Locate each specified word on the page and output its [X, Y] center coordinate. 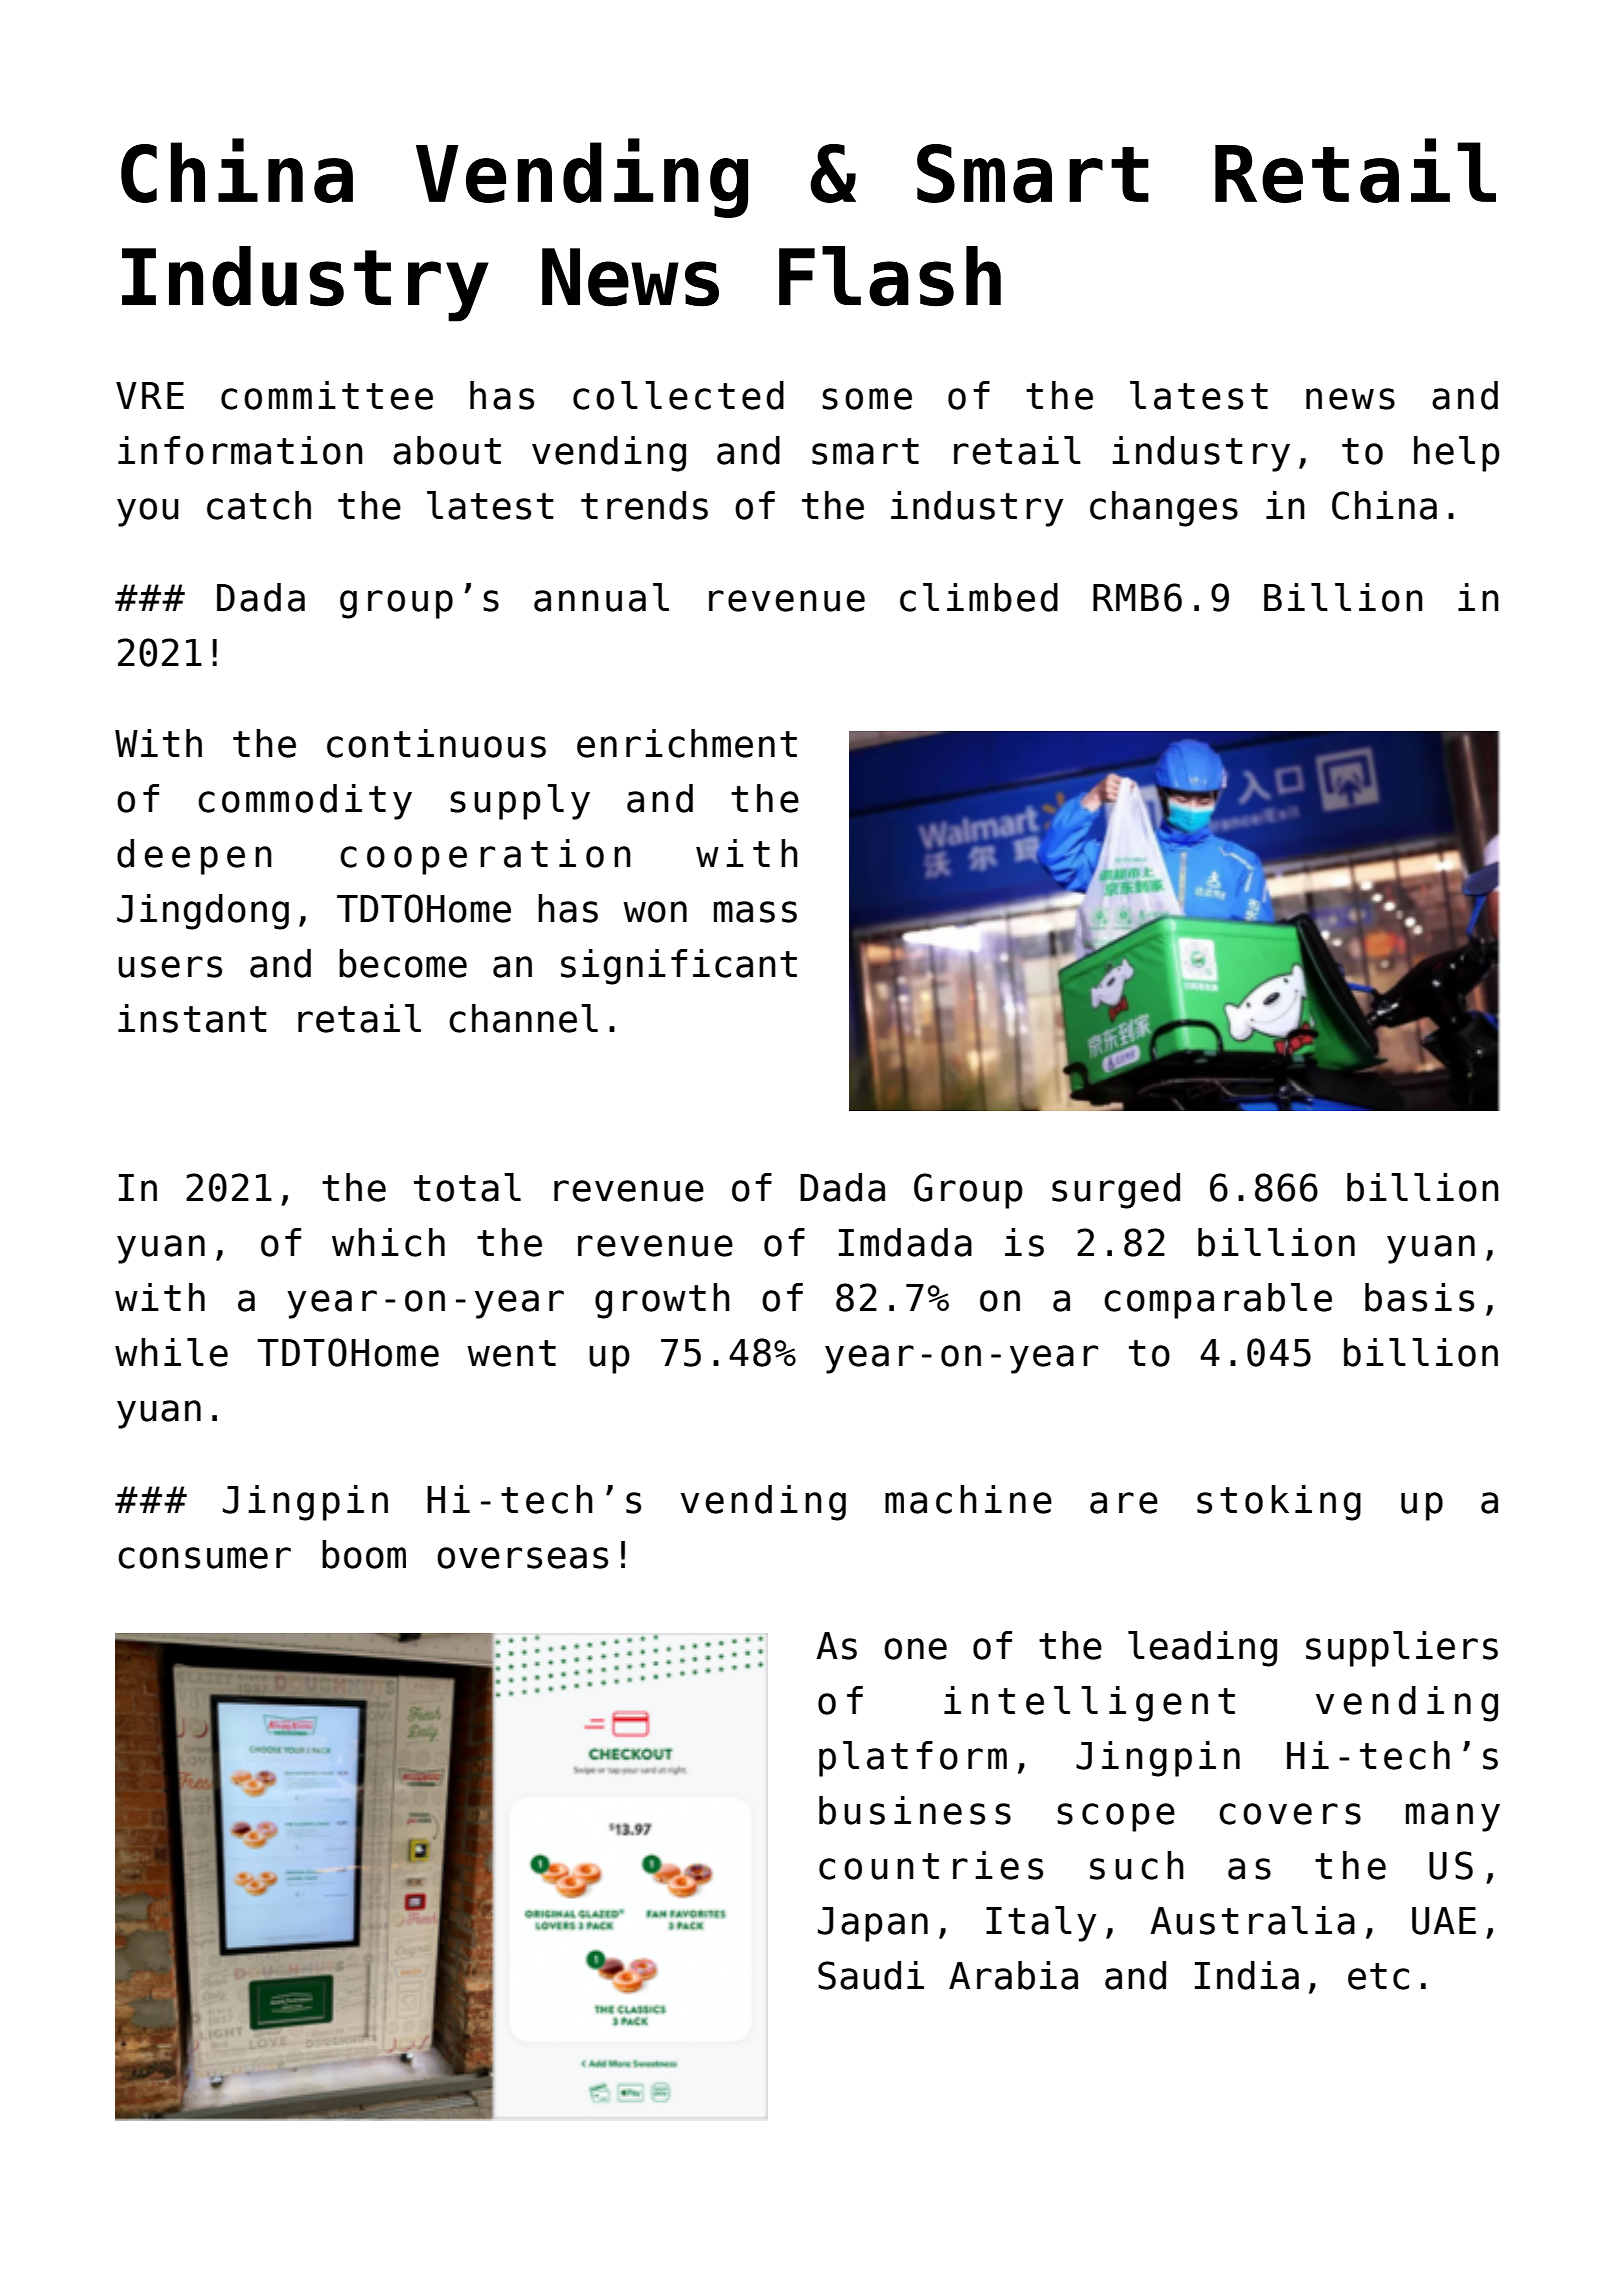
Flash [890, 276]
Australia [1252, 1920]
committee [327, 395]
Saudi [871, 1975]
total [467, 1187]
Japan [873, 1924]
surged [1116, 1191]
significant [679, 967]
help [1457, 454]
